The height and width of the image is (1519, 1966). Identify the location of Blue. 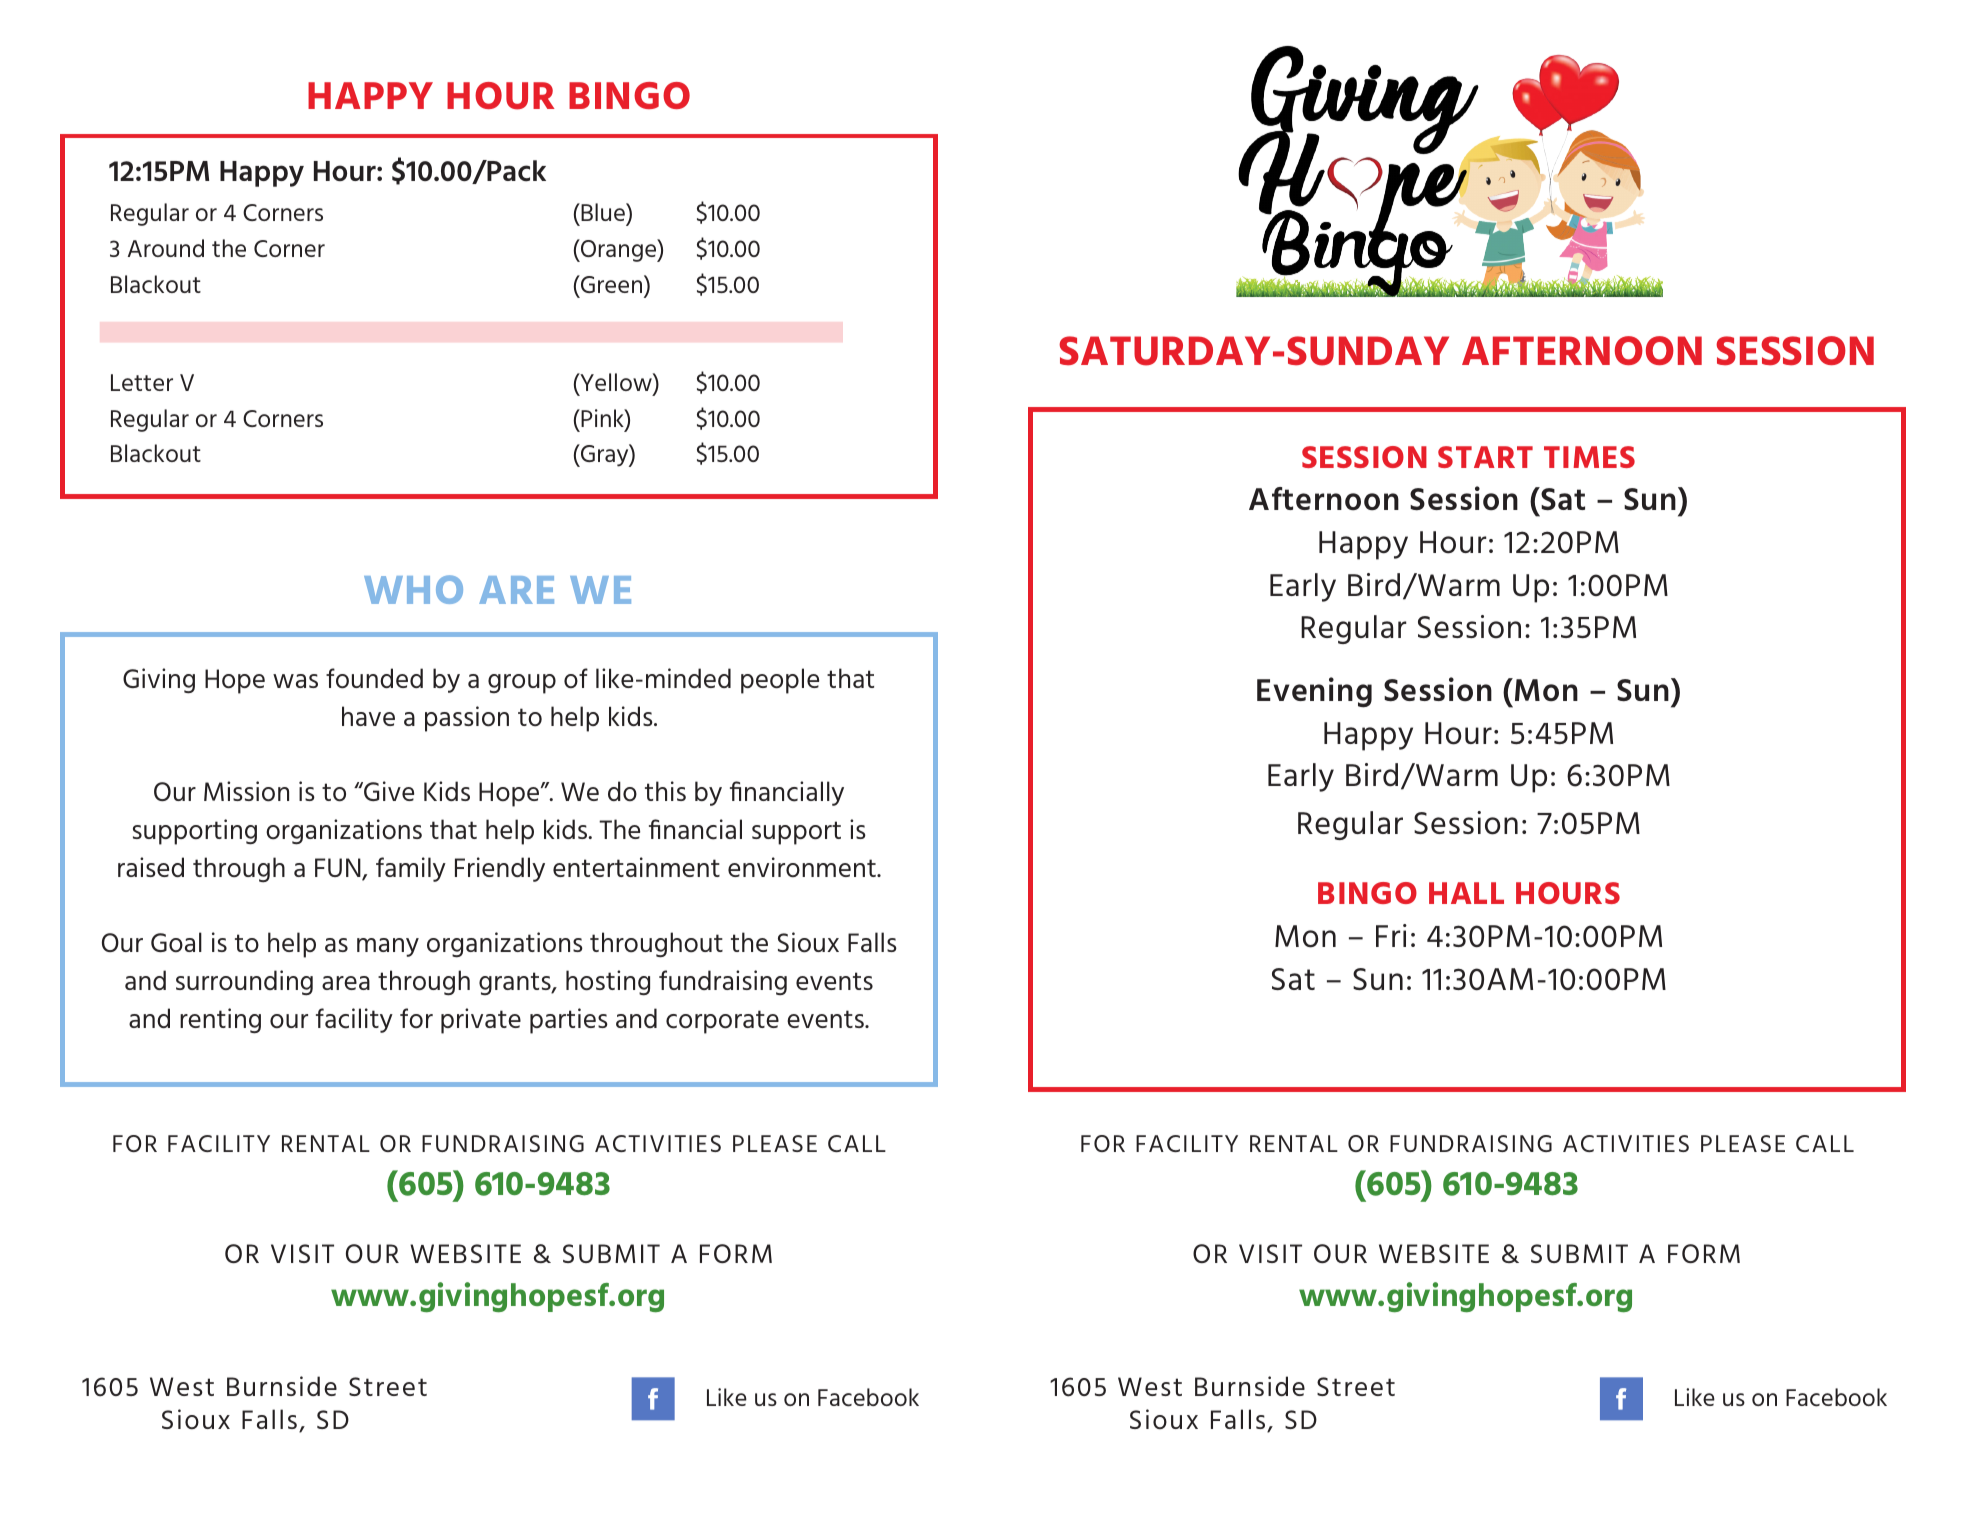
(603, 212).
